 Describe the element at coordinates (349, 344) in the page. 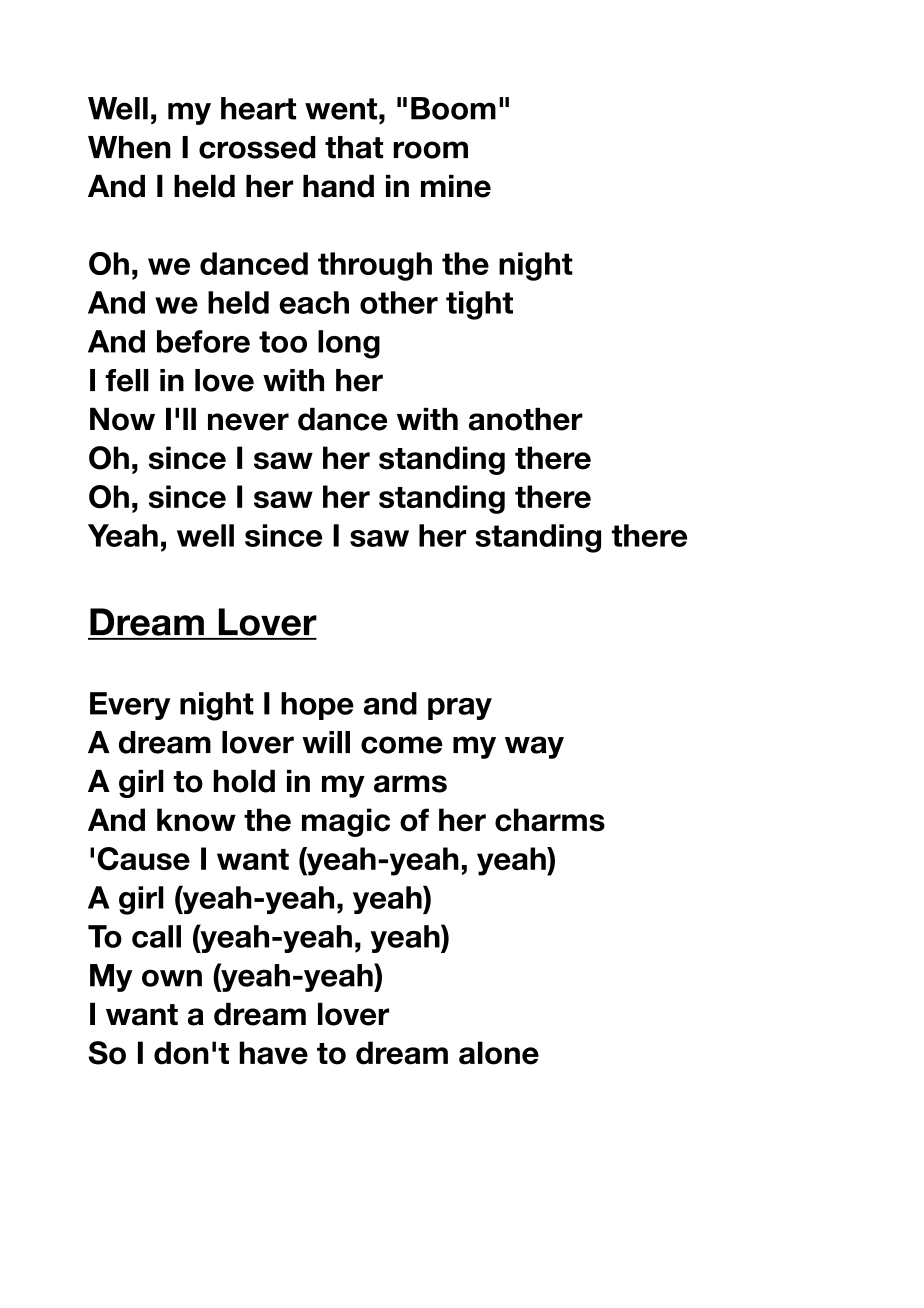

I see `long` at that location.
